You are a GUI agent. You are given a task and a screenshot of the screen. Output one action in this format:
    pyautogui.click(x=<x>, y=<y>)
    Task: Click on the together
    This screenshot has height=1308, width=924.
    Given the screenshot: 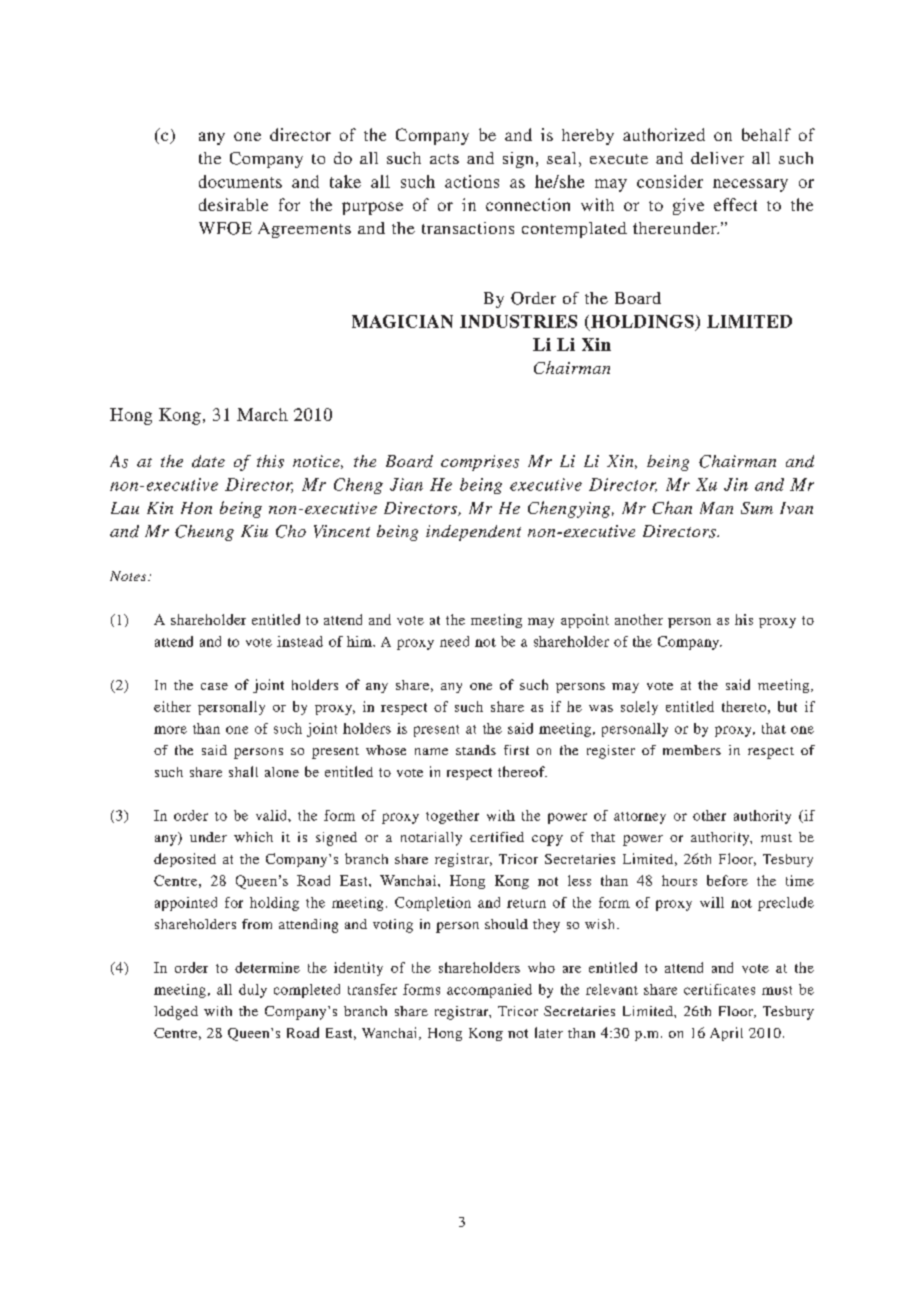 What is the action you would take?
    pyautogui.click(x=452, y=817)
